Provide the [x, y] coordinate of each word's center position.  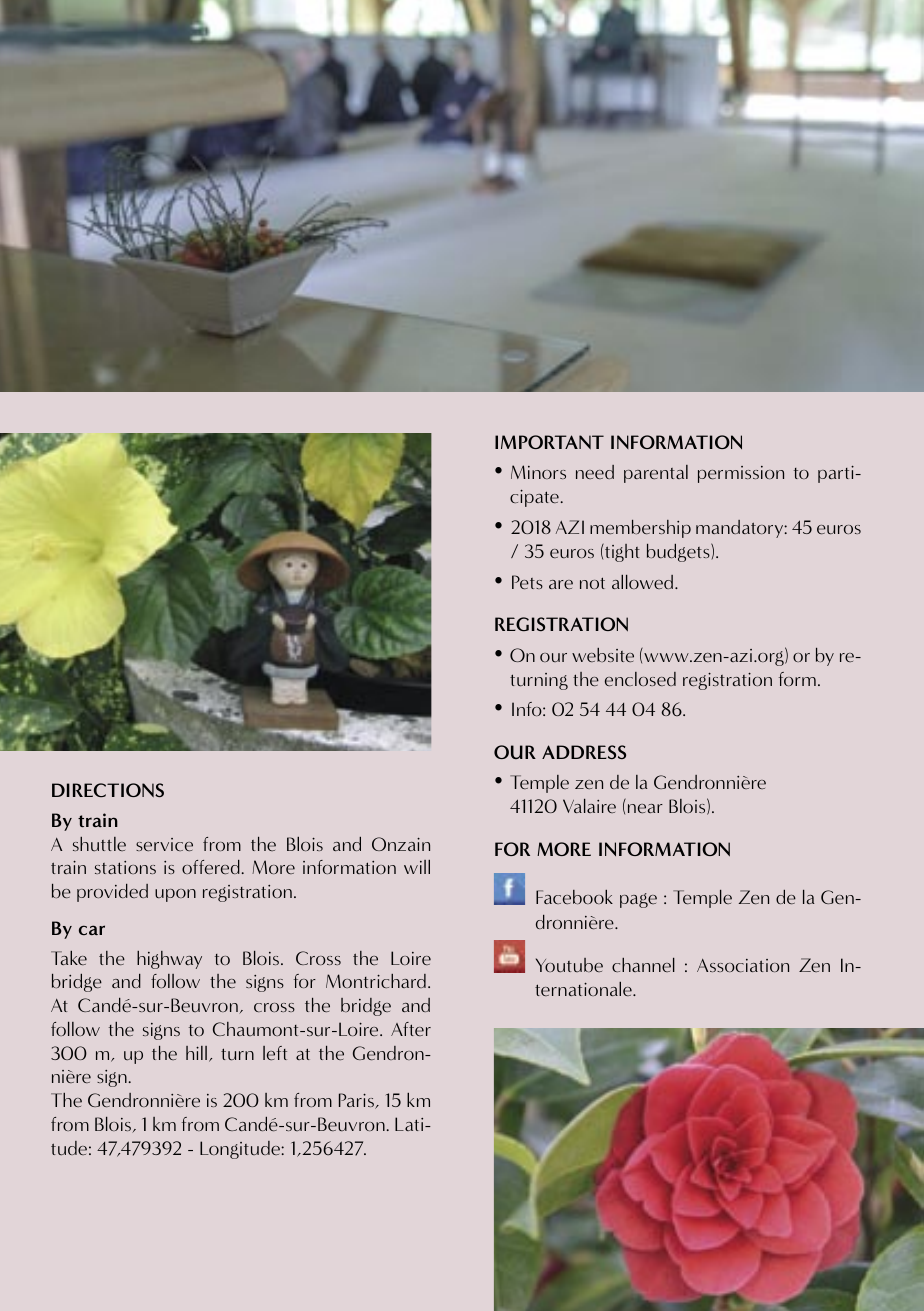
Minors [538, 472]
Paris [357, 1101]
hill [196, 1053]
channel [643, 965]
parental [656, 474]
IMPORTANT [549, 442]
